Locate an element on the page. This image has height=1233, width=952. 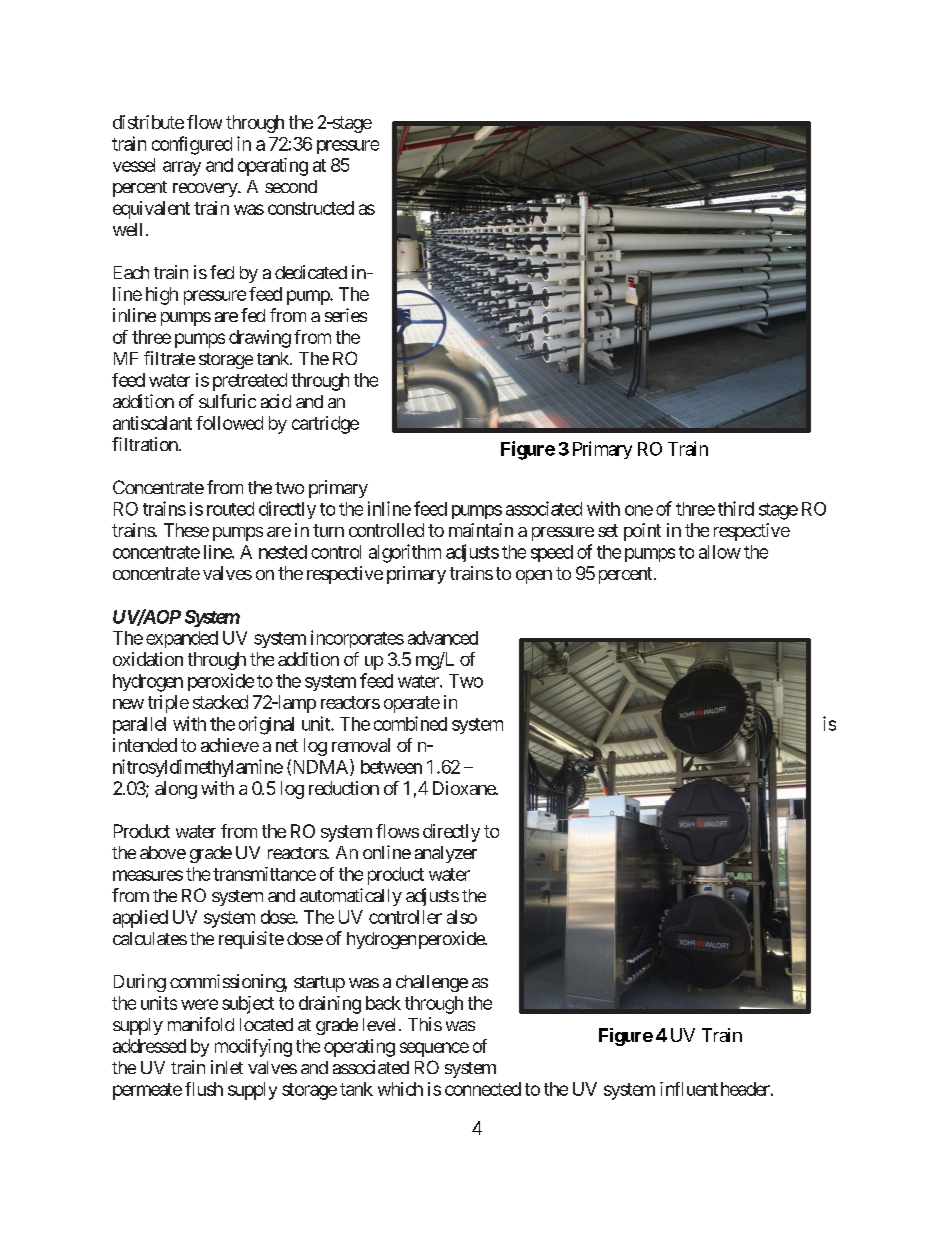
allow is located at coordinates (720, 552).
